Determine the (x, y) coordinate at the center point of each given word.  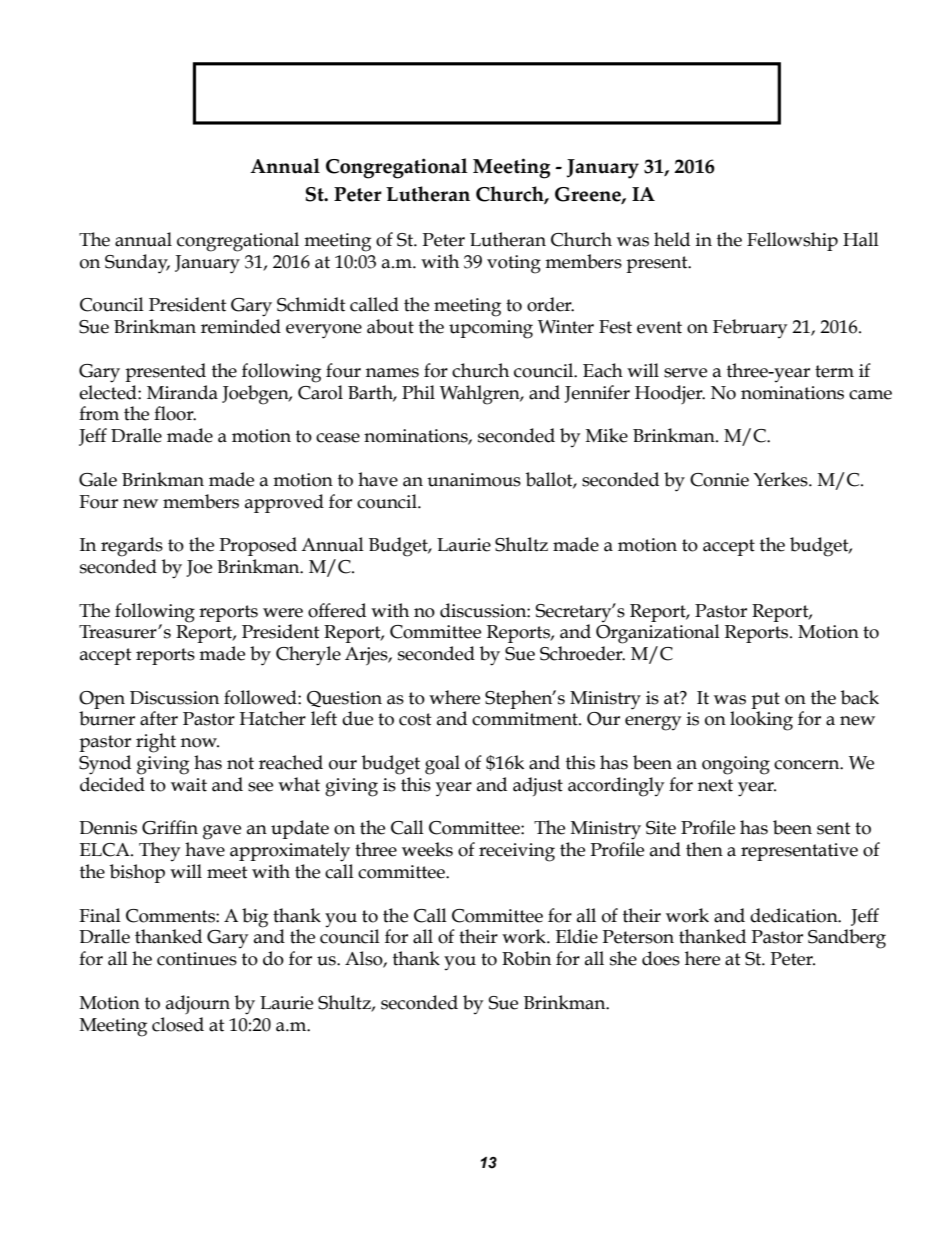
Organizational (658, 634)
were (283, 613)
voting (514, 264)
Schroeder (582, 653)
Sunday (137, 264)
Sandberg (847, 939)
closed (178, 1024)
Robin (526, 958)
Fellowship (792, 241)
